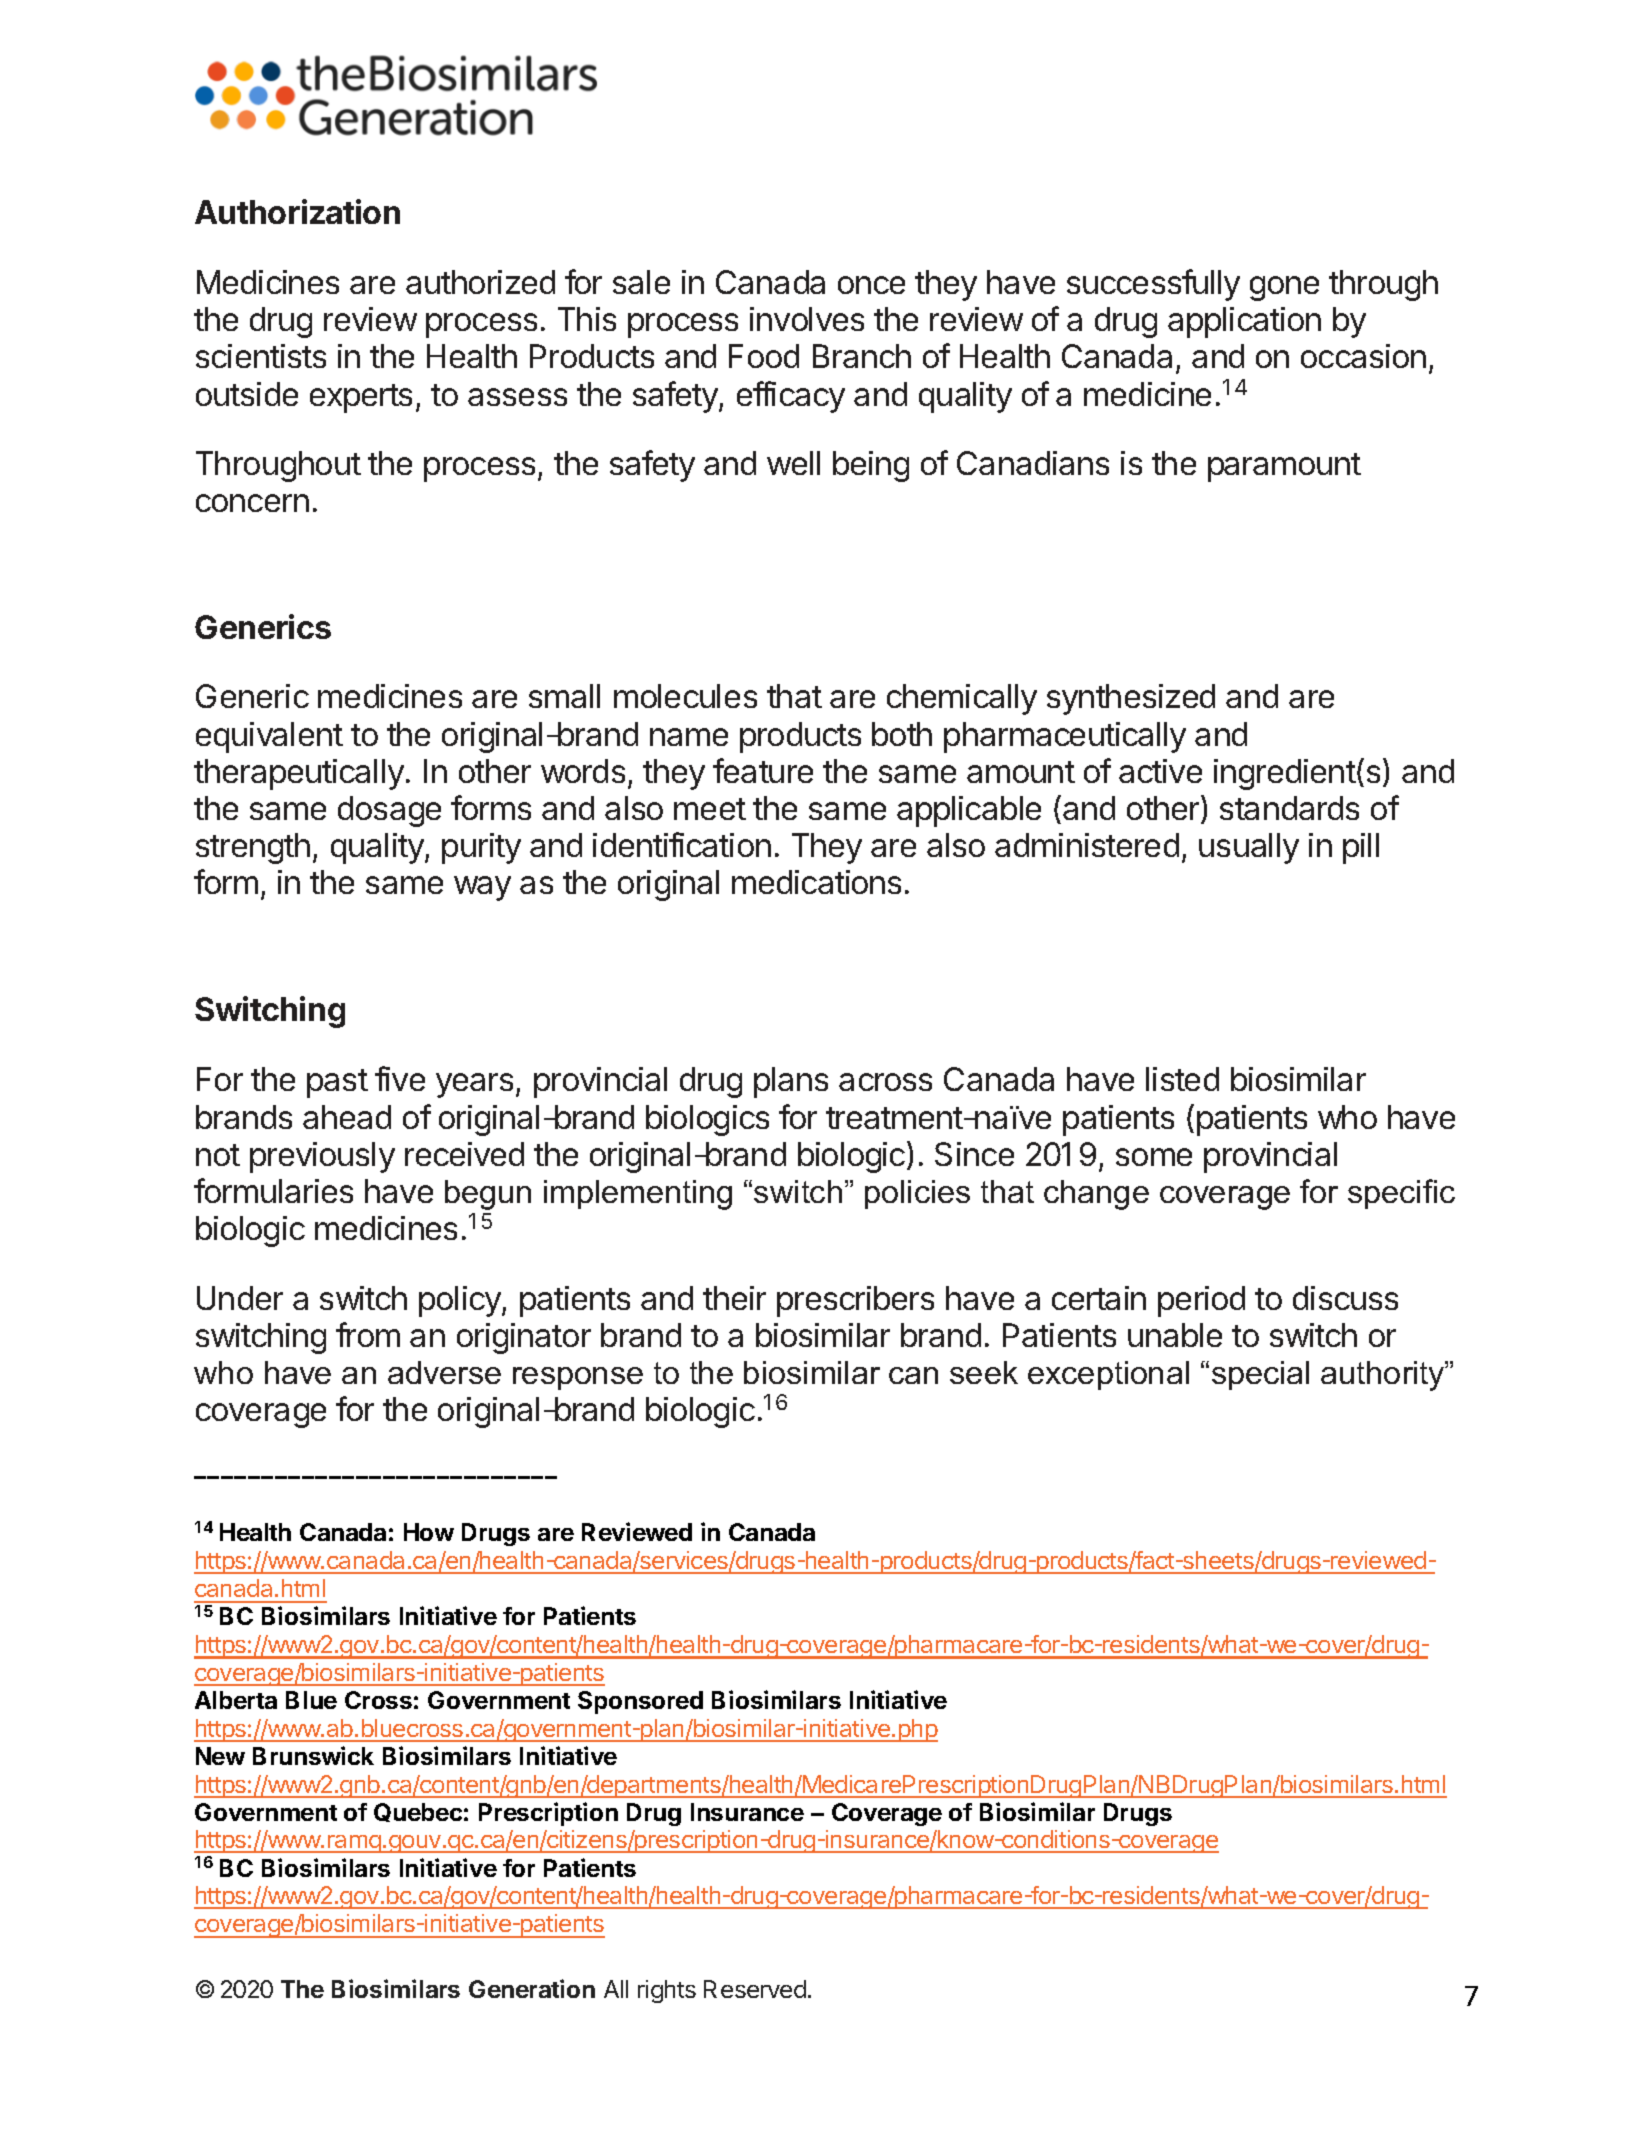 The height and width of the document is (2136, 1651). Describe the element at coordinates (429, 1532) in the document. I see `How` at that location.
